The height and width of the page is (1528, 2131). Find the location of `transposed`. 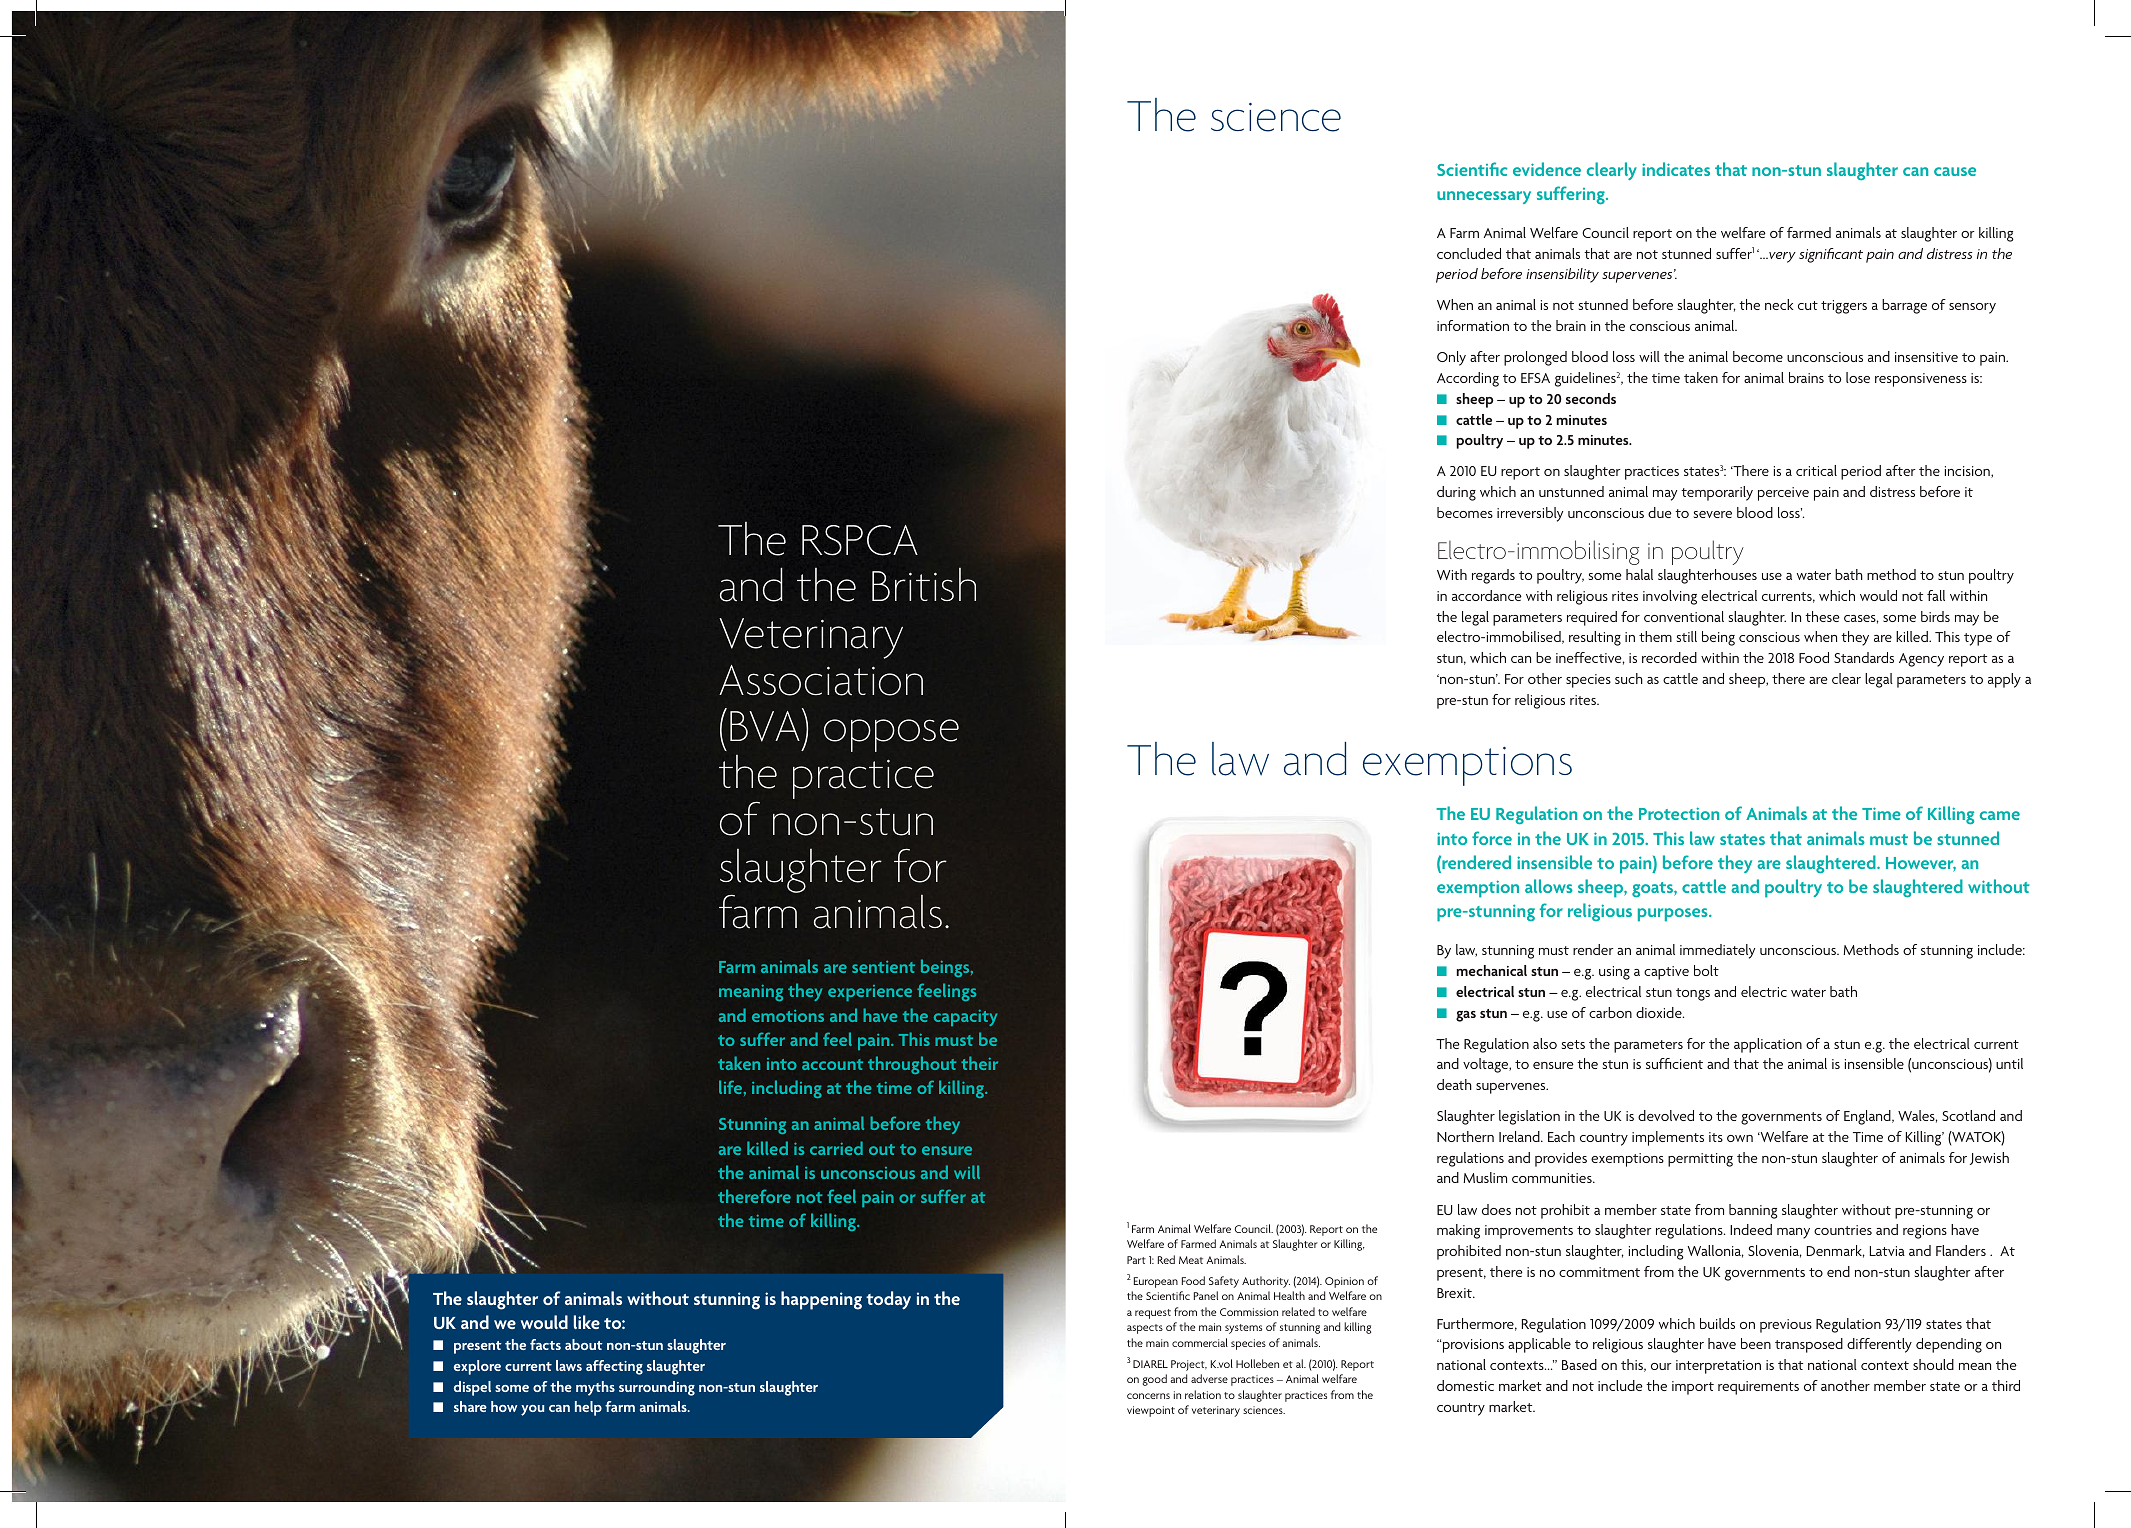

transposed is located at coordinates (1809, 1345).
